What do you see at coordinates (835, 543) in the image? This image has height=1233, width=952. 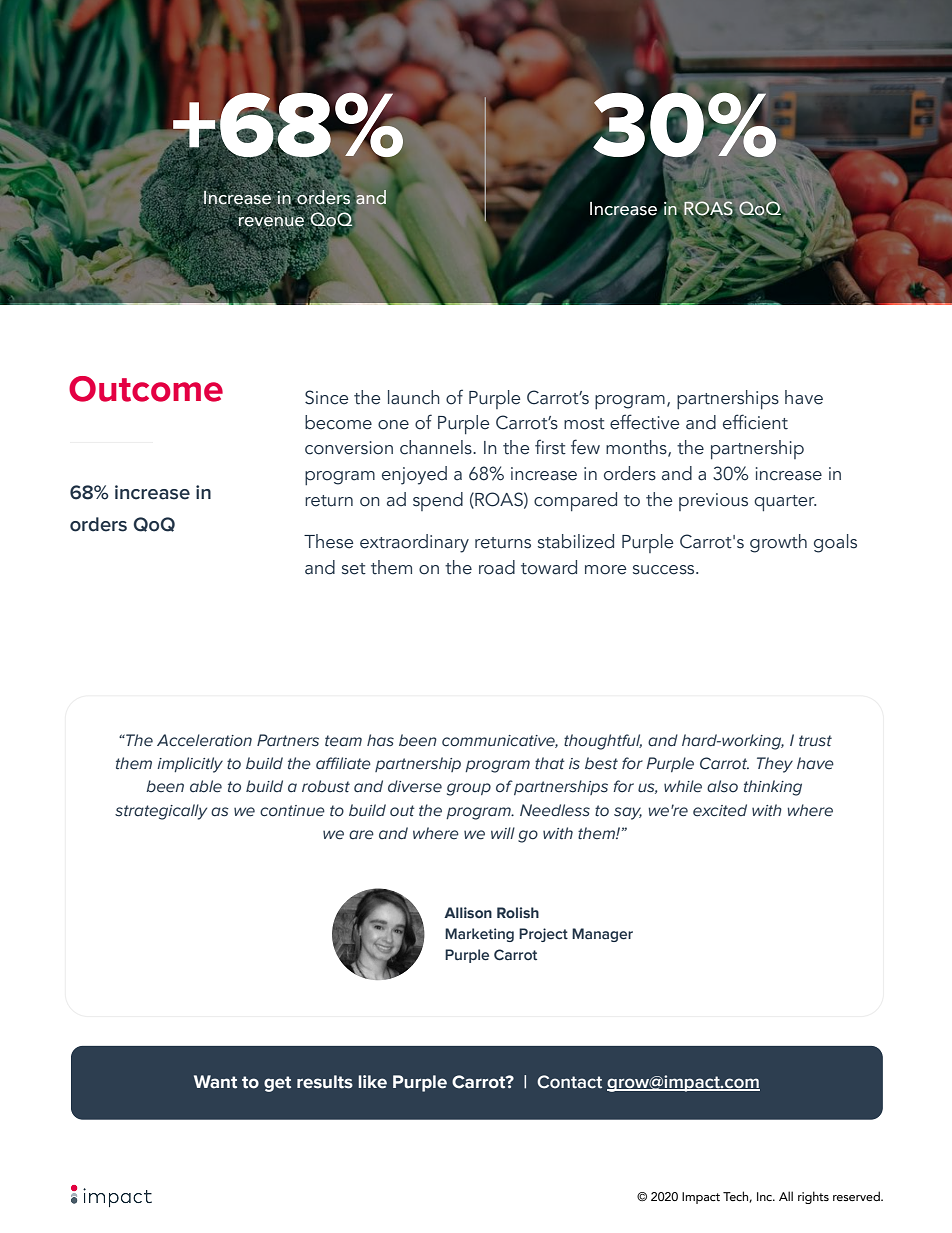 I see `goals` at bounding box center [835, 543].
